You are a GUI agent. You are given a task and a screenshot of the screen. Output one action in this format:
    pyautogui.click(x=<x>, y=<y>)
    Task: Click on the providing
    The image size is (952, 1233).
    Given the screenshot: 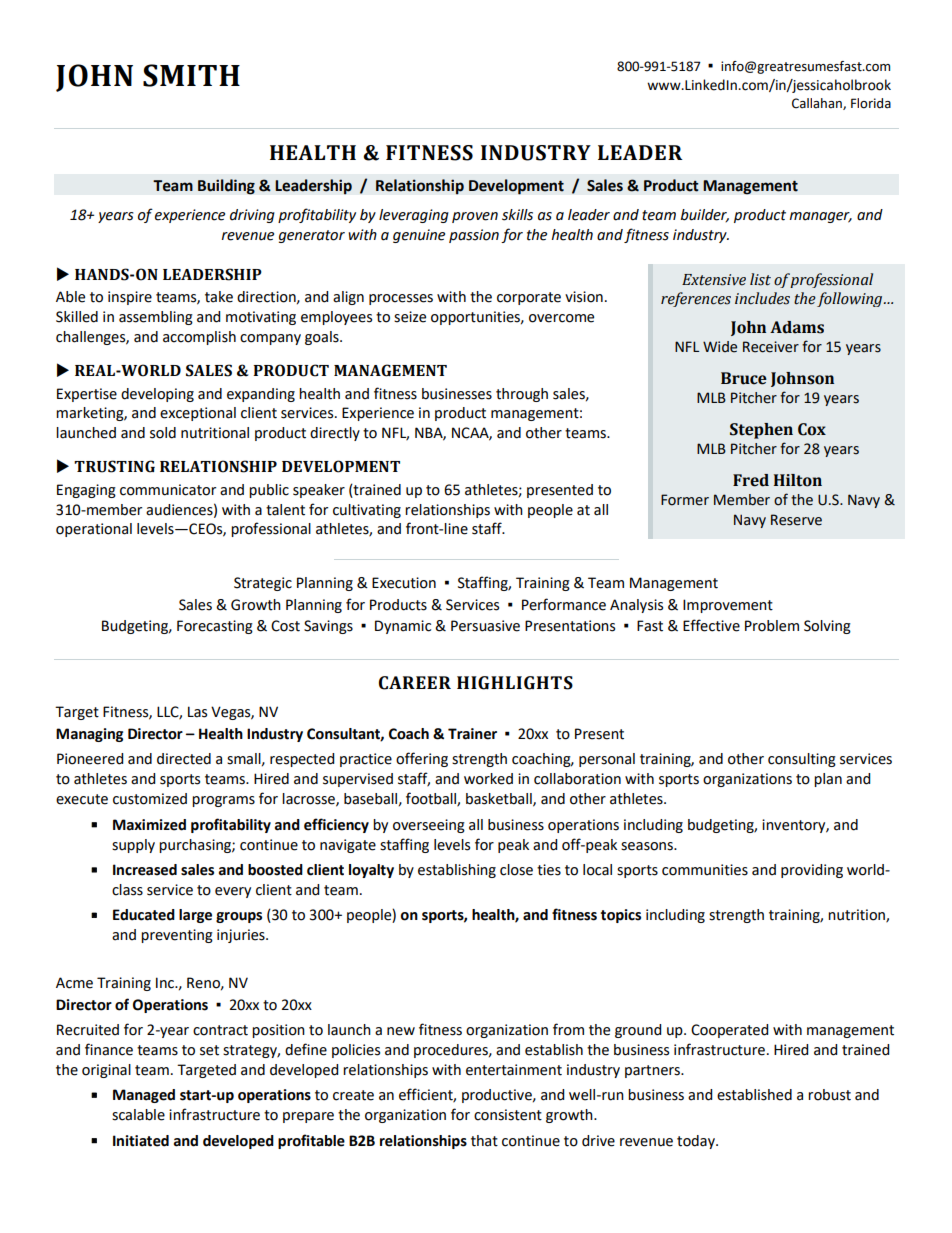 What is the action you would take?
    pyautogui.click(x=812, y=871)
